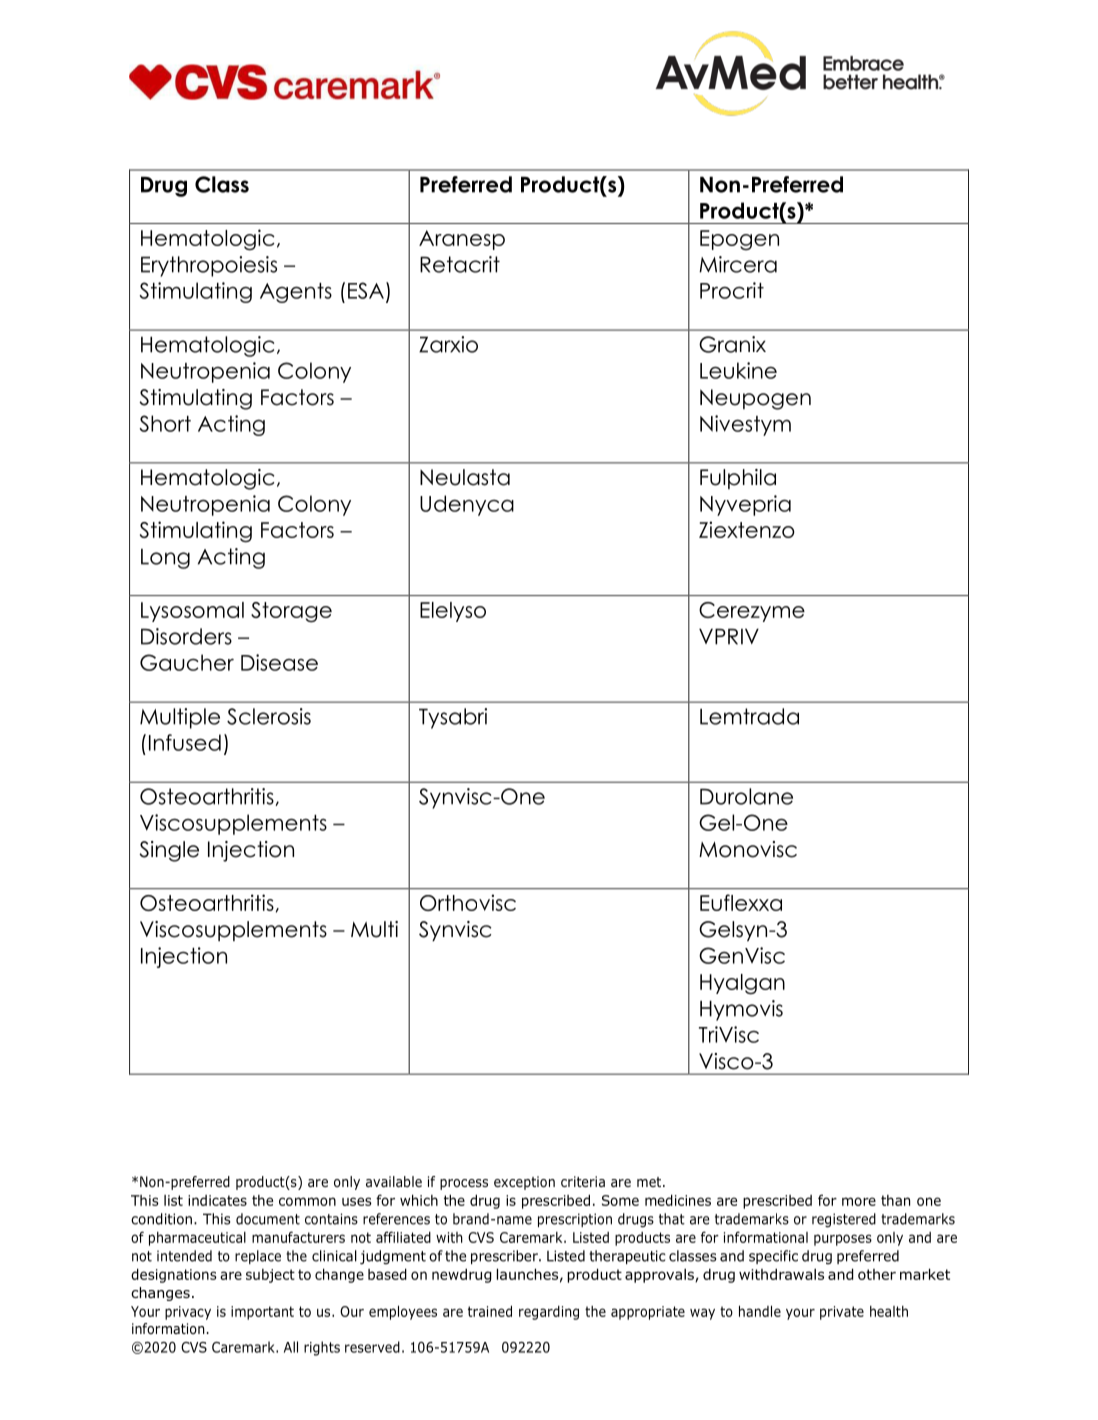  What do you see at coordinates (262, 1313) in the page?
I see `important` at bounding box center [262, 1313].
